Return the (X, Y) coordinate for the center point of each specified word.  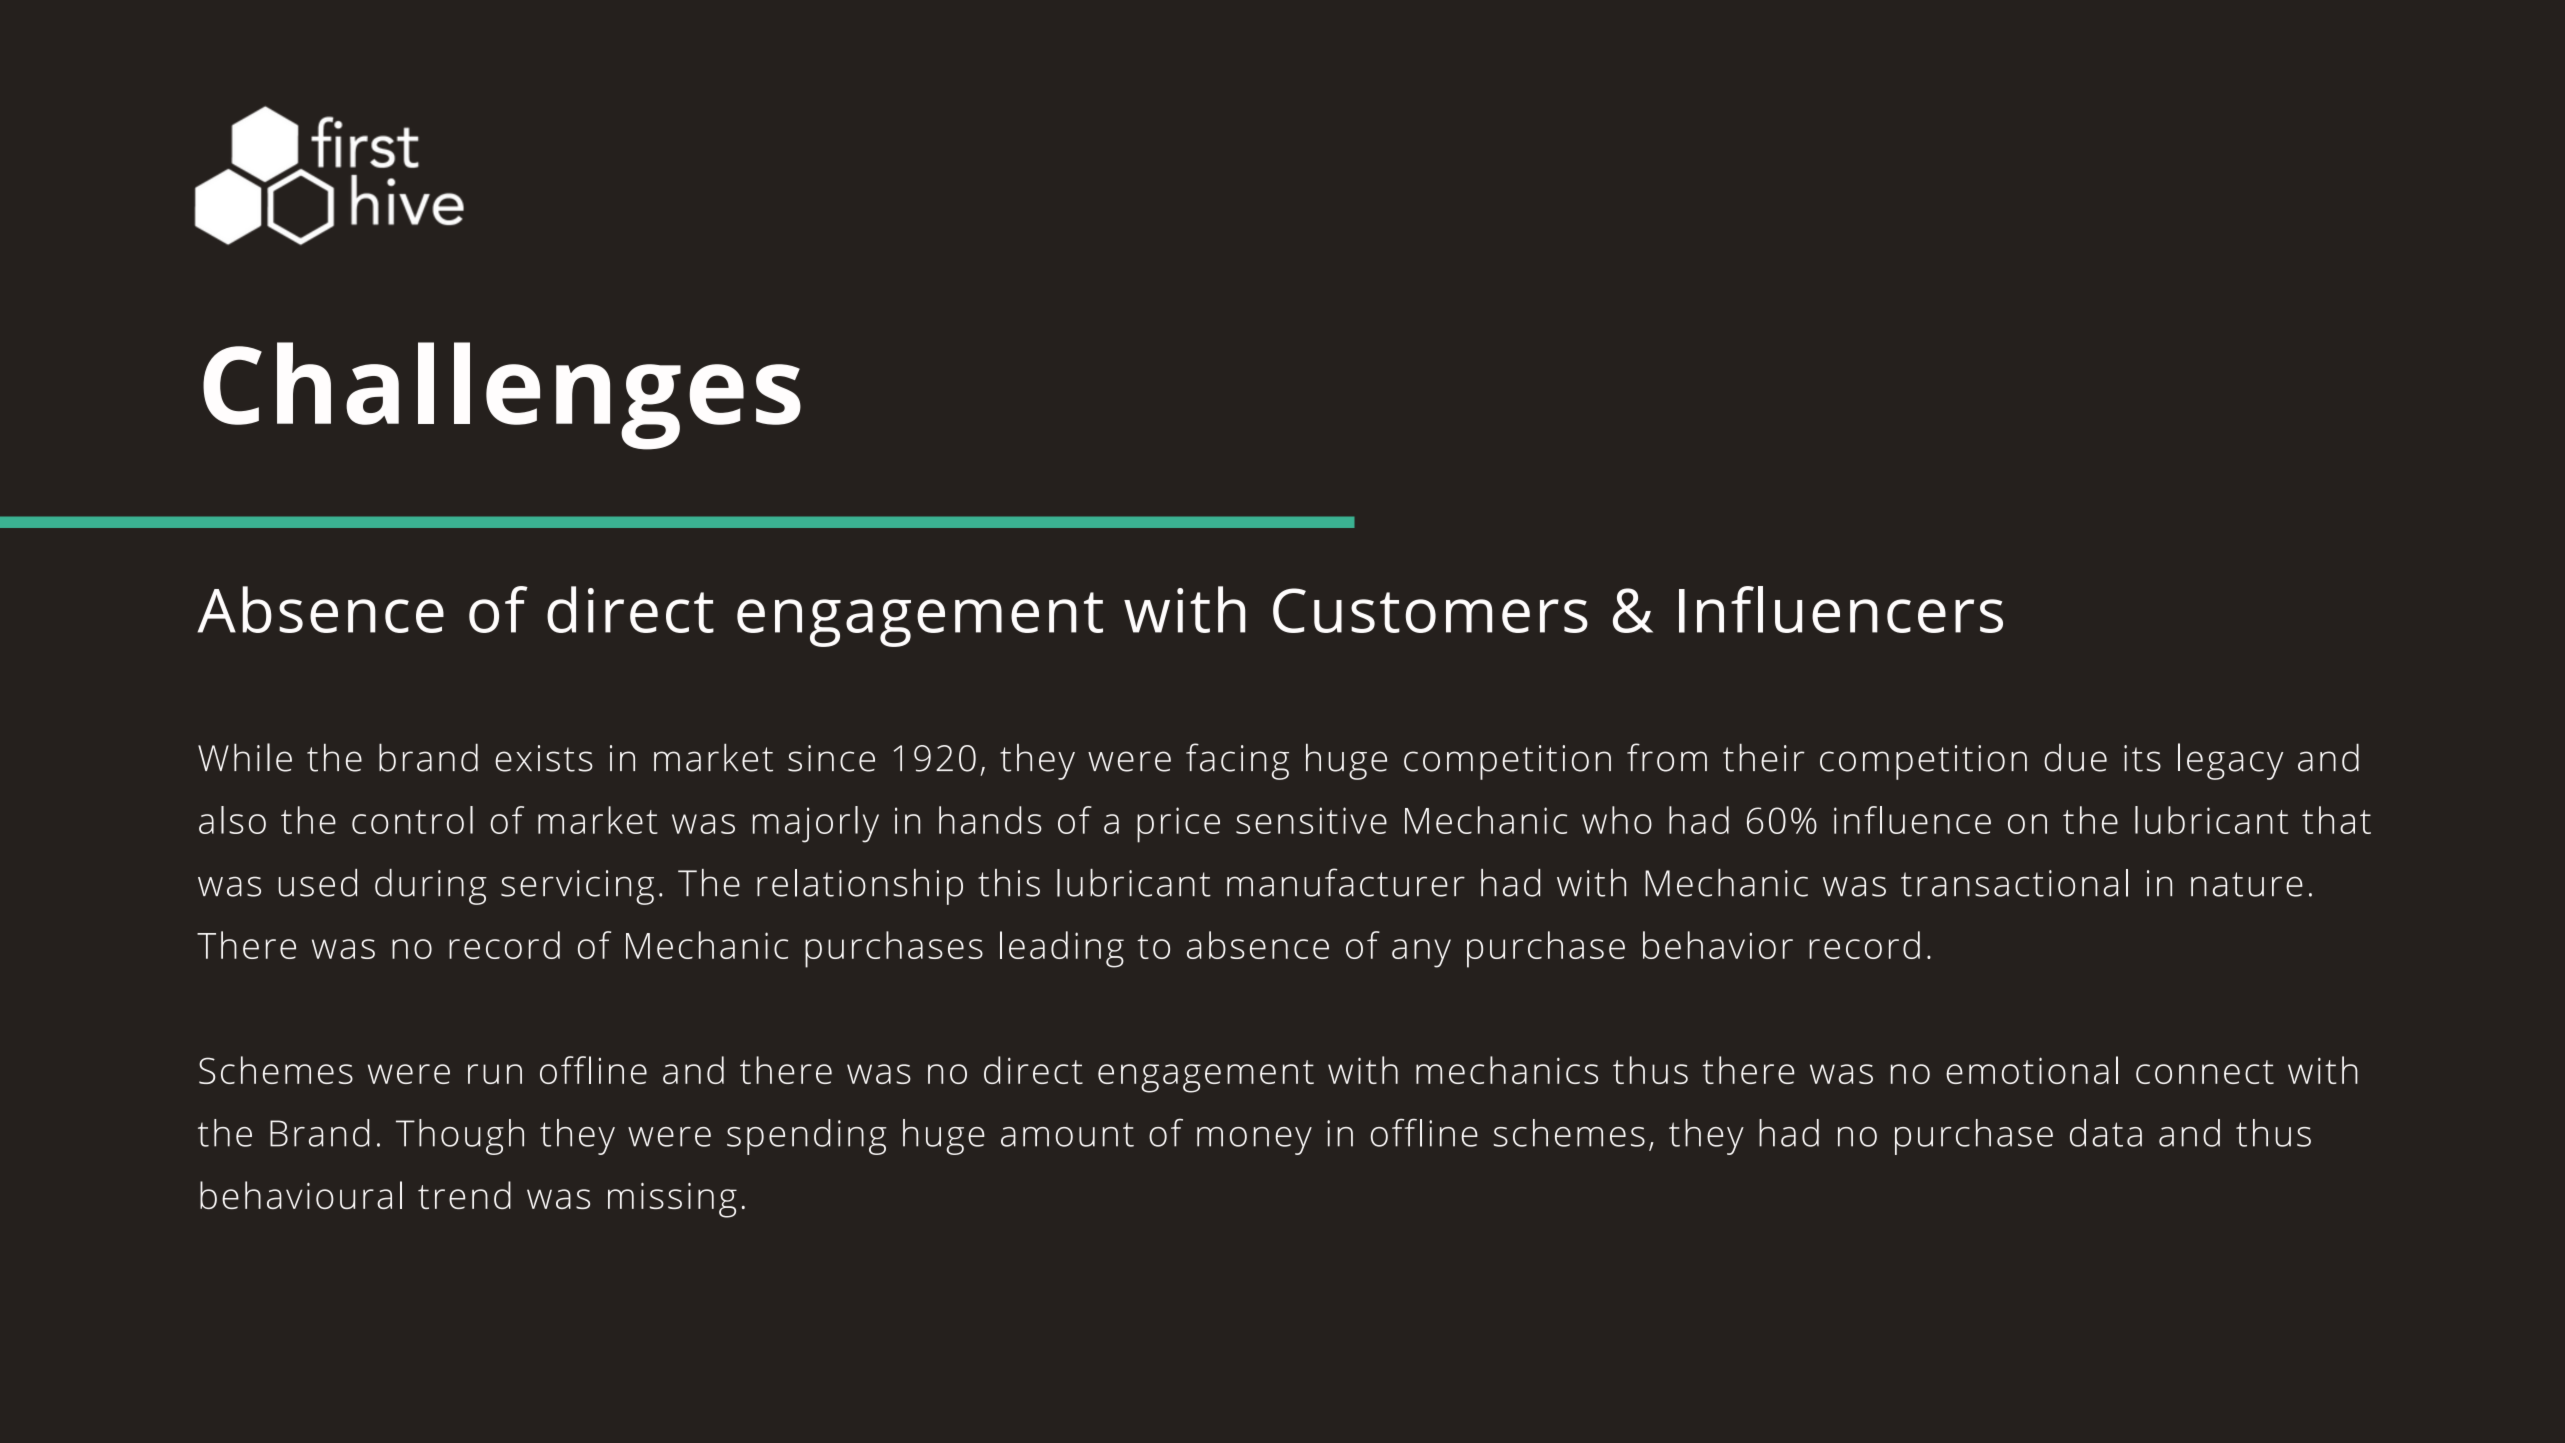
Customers (1430, 610)
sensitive (1311, 820)
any (1421, 953)
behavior (1718, 945)
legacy (2230, 761)
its (2142, 758)
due (2075, 758)
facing (1237, 761)
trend (464, 1195)
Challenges (502, 396)
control (412, 820)
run (495, 1074)
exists (544, 758)
